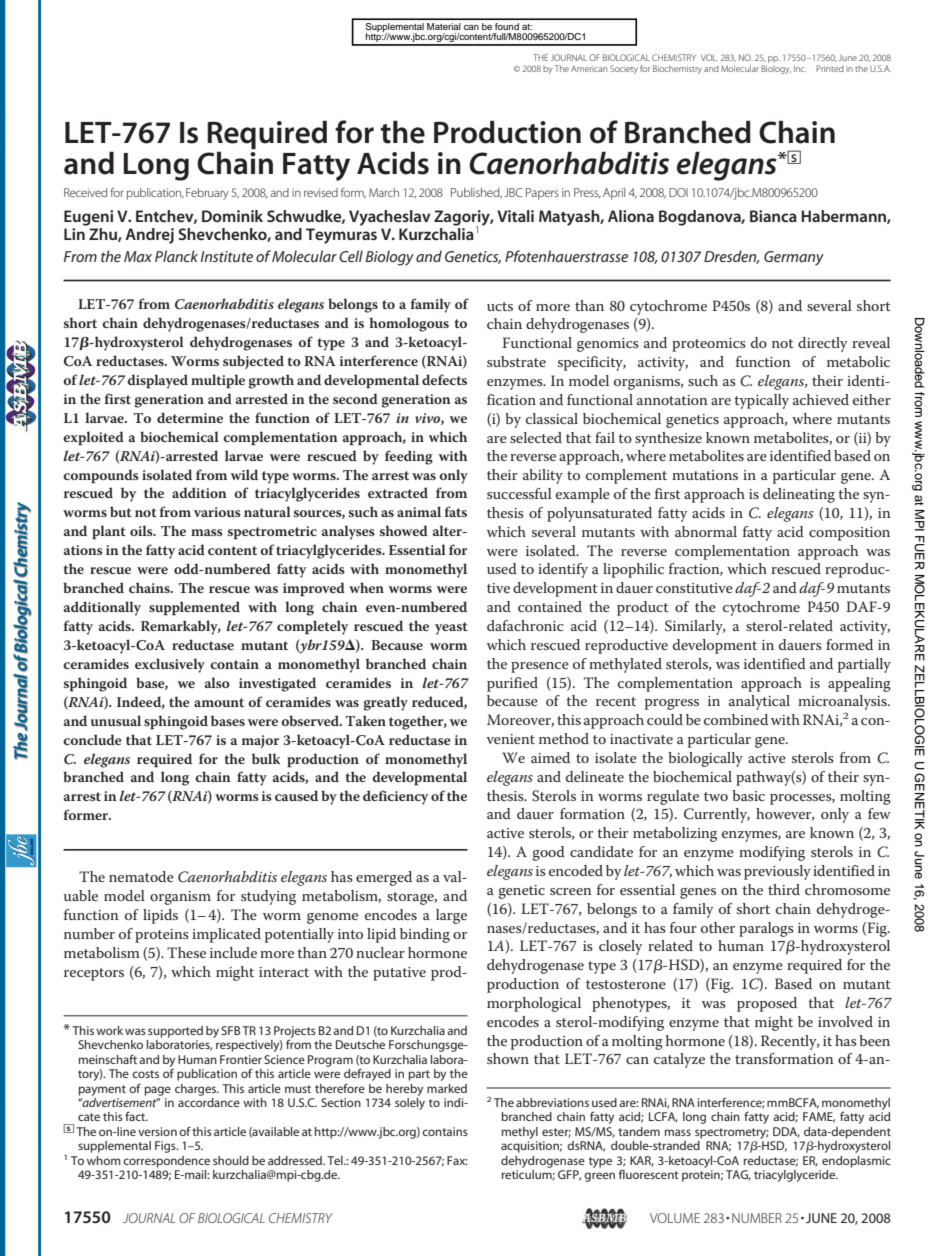 The width and height of the screenshot is (952, 1256). Describe the element at coordinates (457, 1160) in the screenshot. I see `Fax` at that location.
